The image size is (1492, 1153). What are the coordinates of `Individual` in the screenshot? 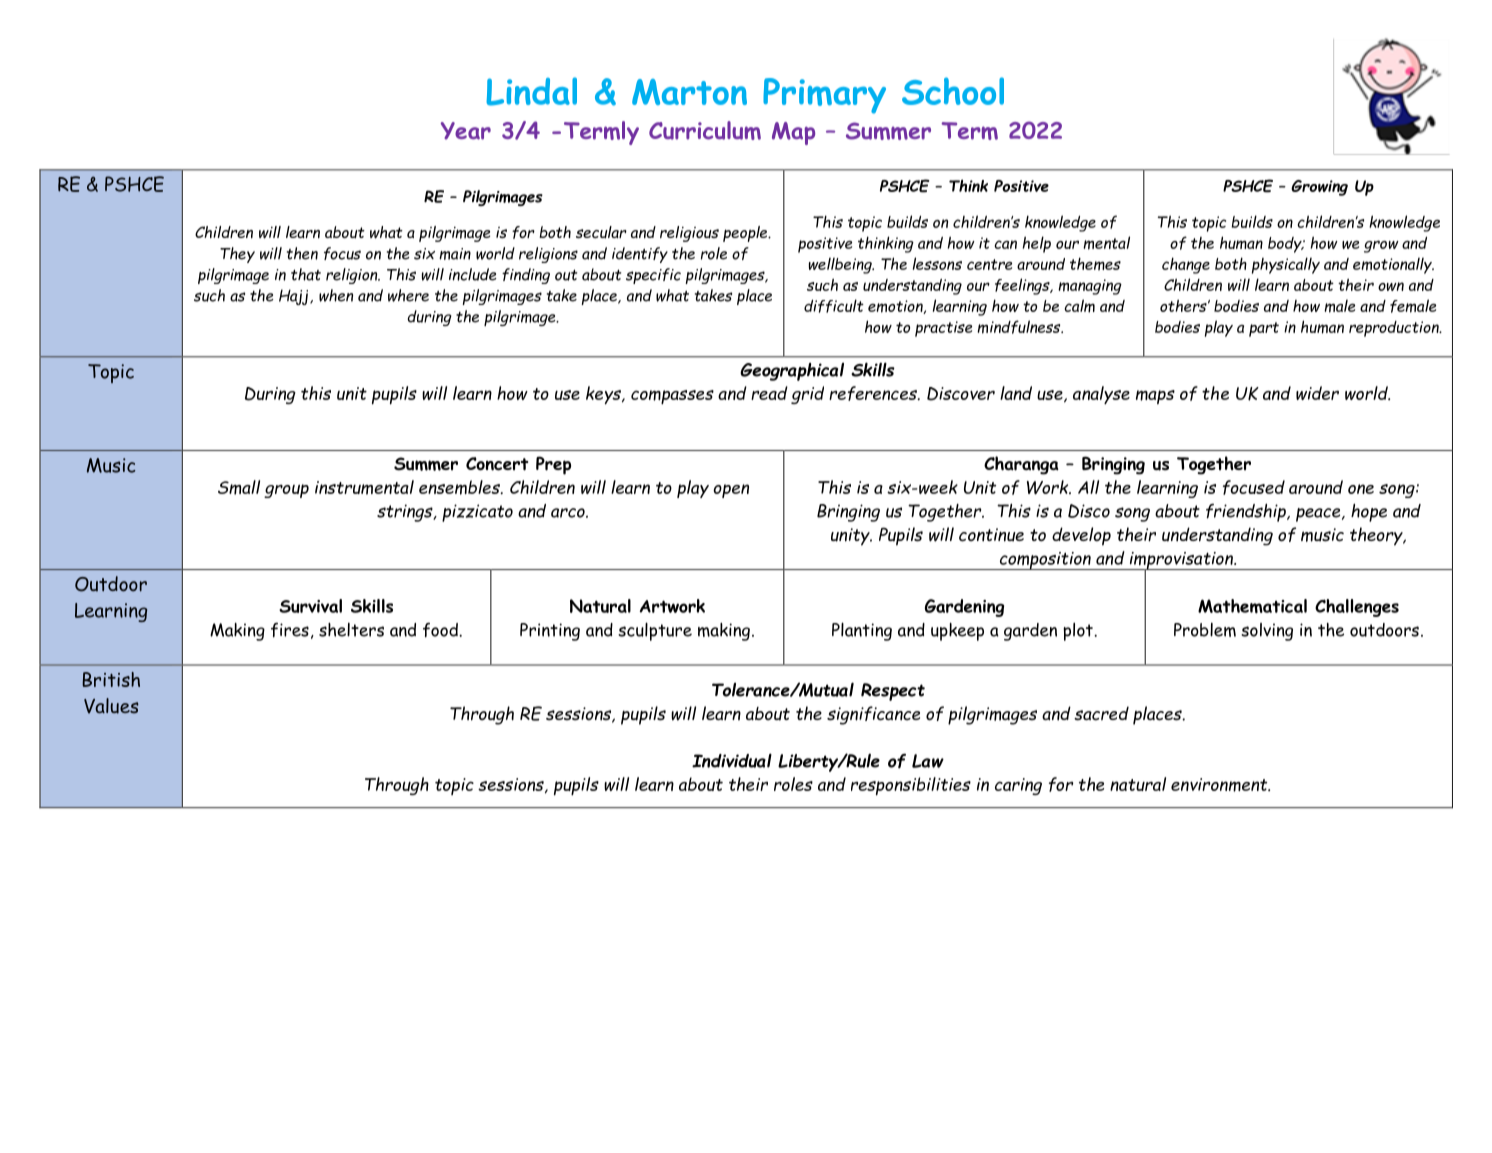 It's located at (732, 760).
